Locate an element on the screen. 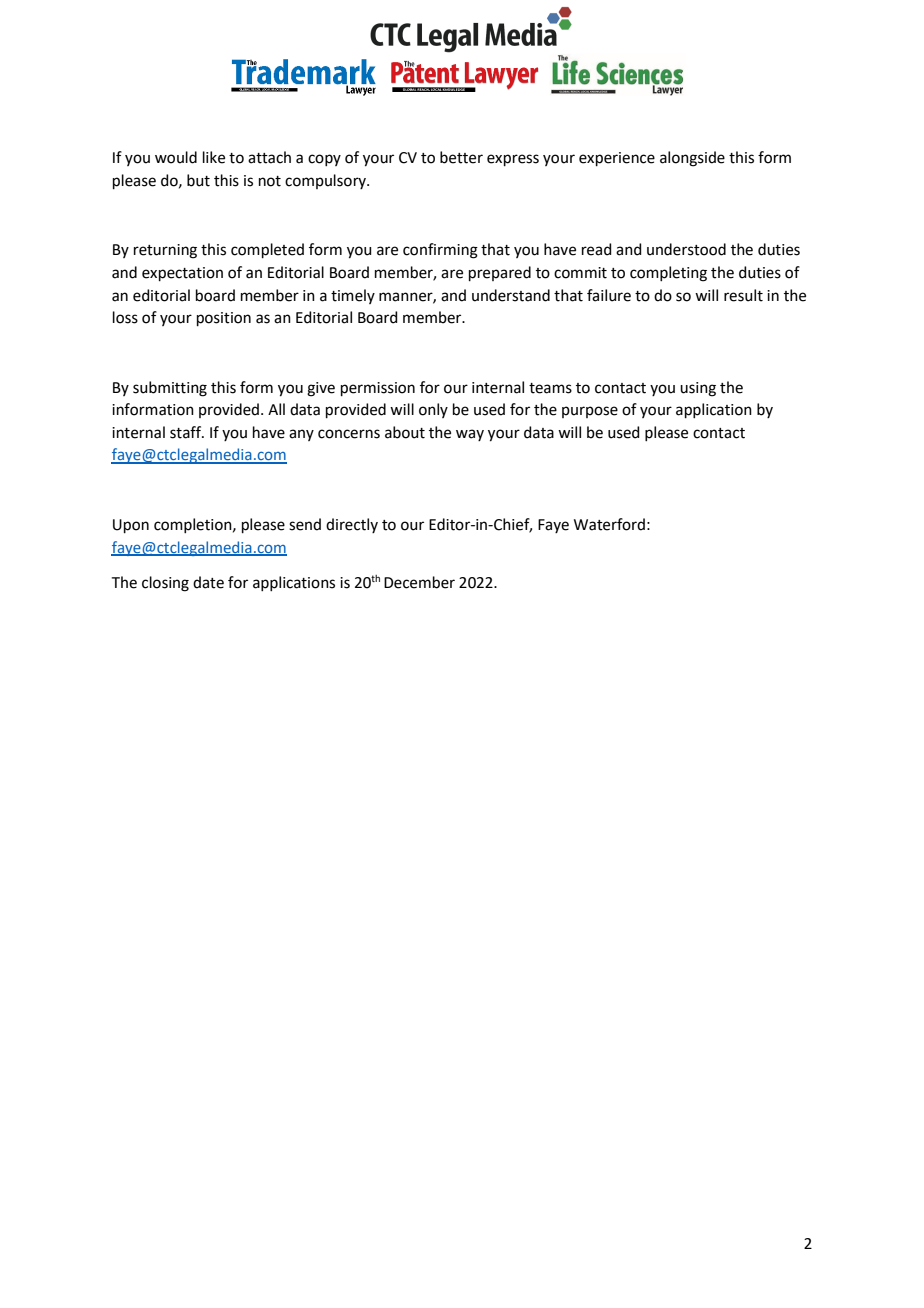 The image size is (924, 1308). permission is located at coordinates (378, 389).
